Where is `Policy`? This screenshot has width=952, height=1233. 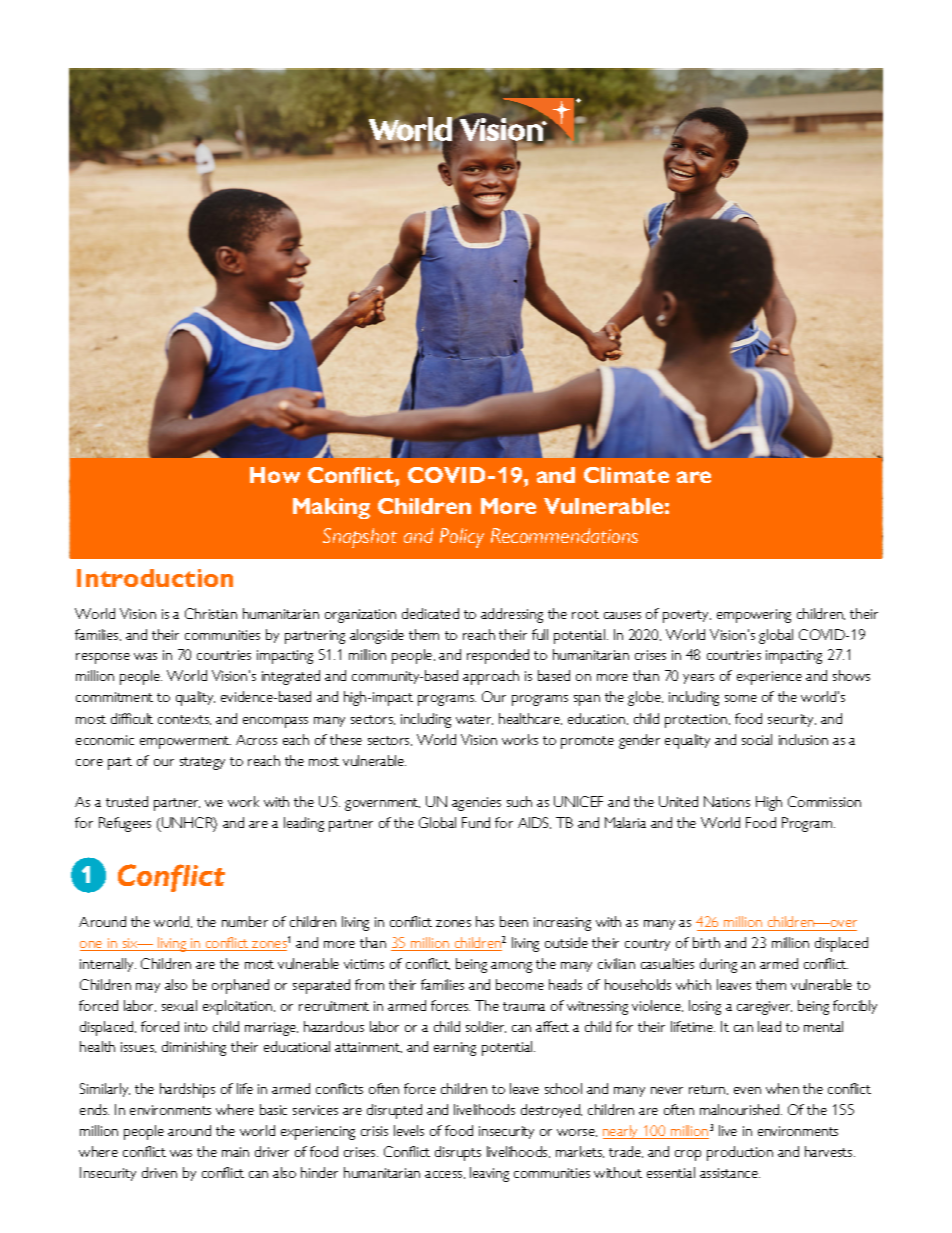
Policy is located at coordinates (462, 538).
